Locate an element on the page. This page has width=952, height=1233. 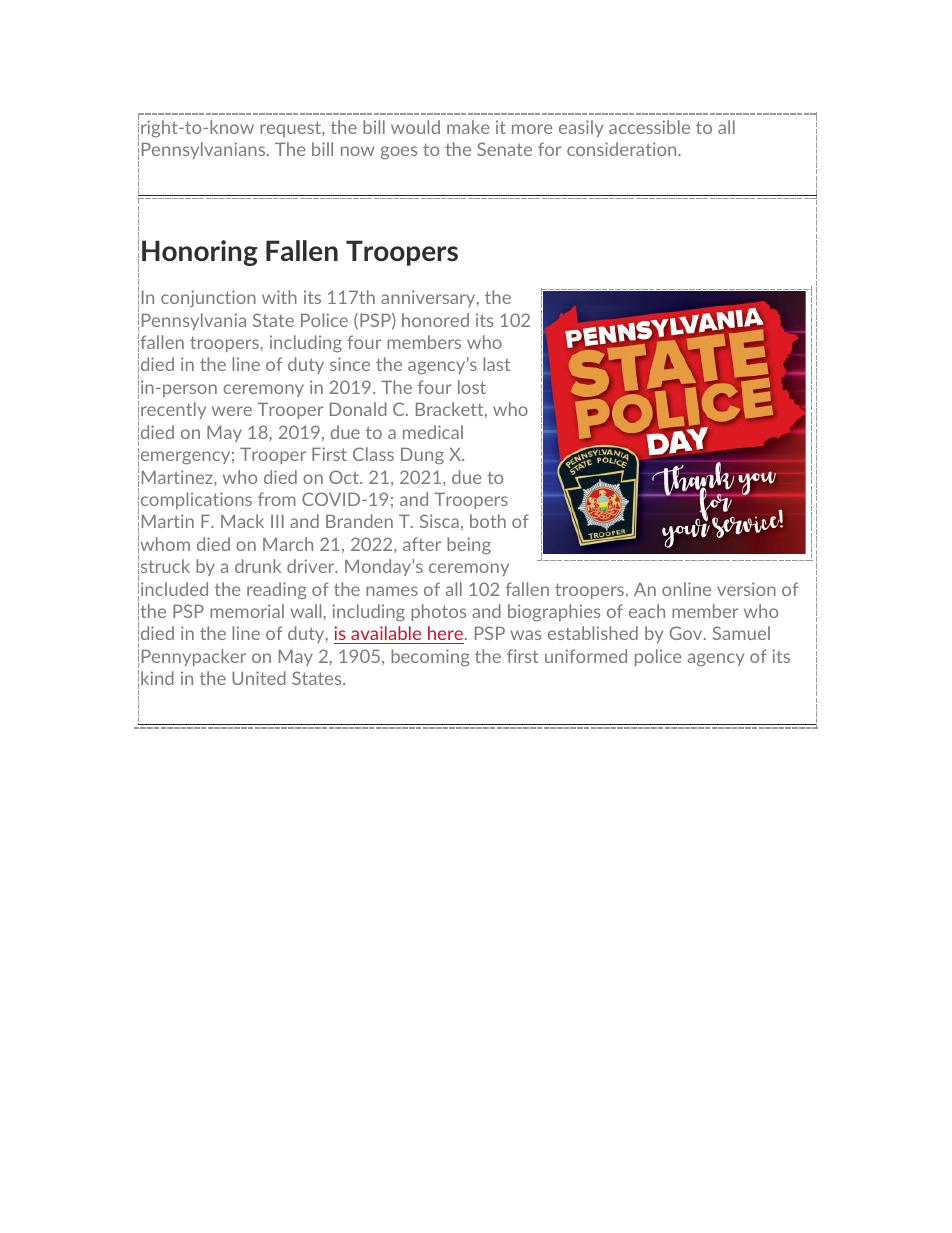
honored is located at coordinates (435, 320).
